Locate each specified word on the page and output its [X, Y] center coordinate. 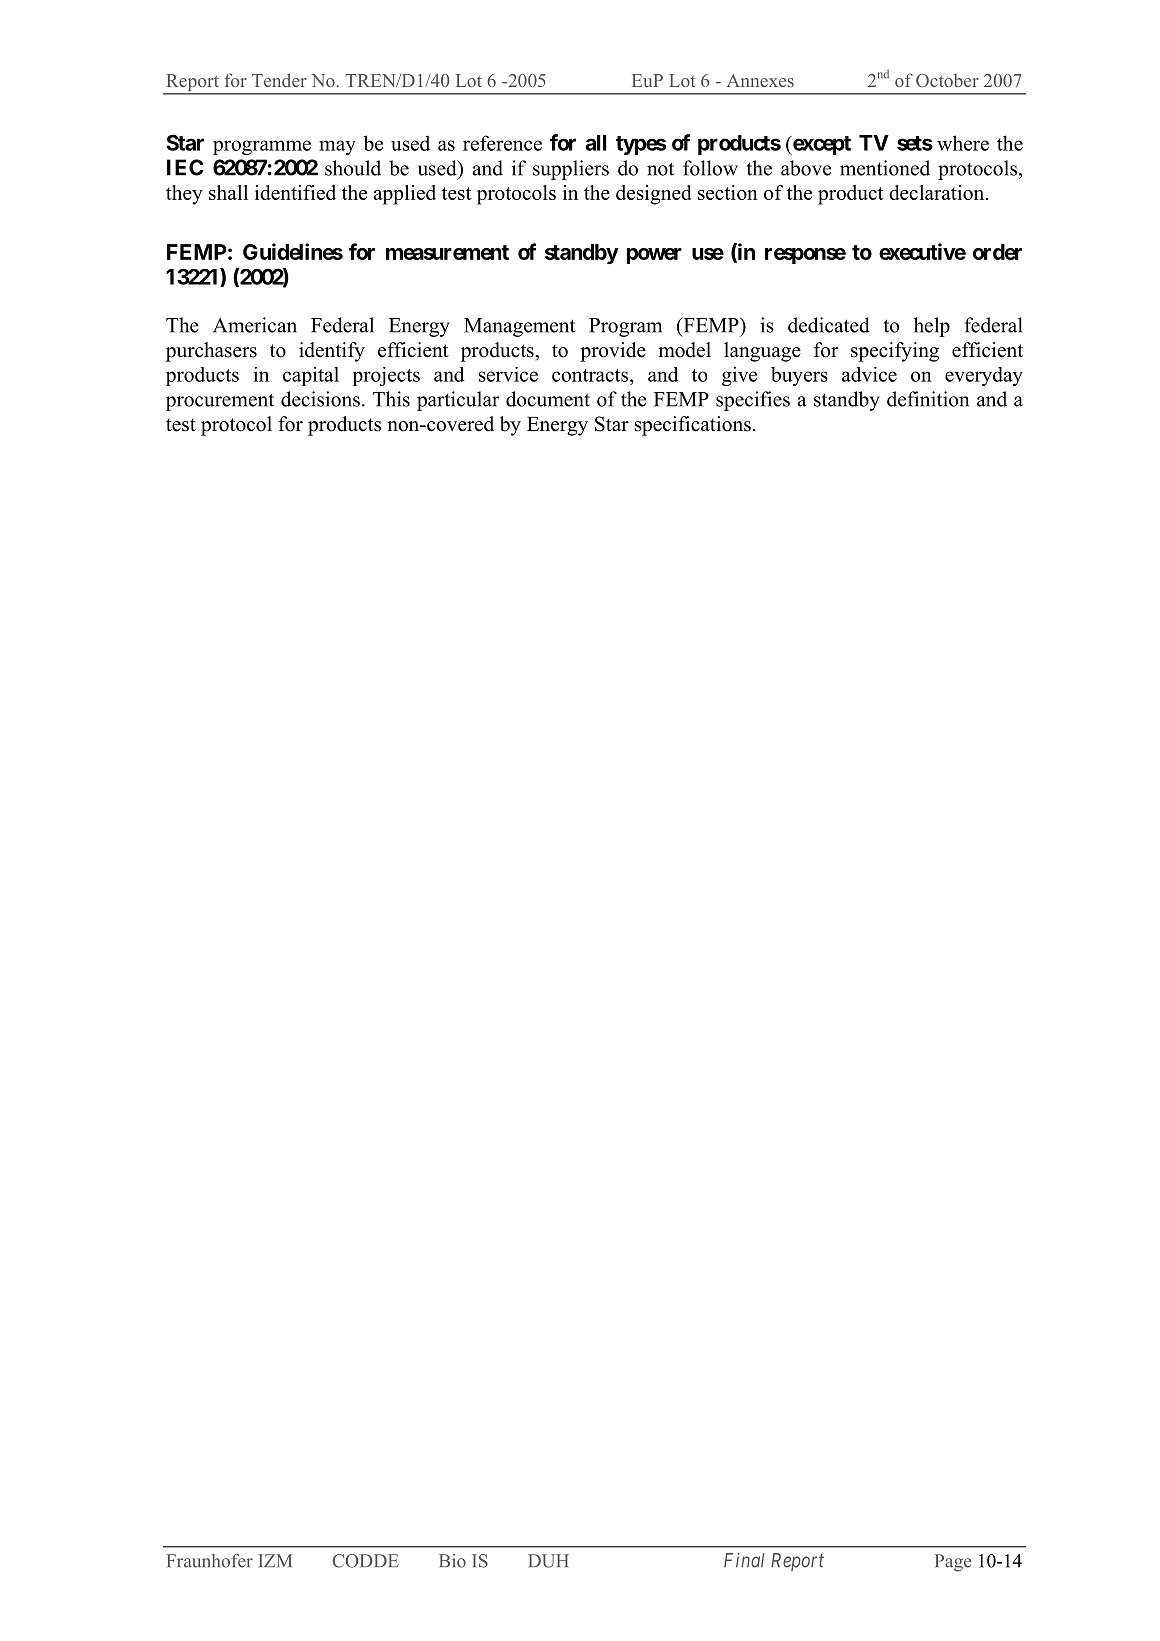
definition [928, 399]
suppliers [571, 170]
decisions [320, 399]
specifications [693, 426]
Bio [452, 1561]
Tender [279, 80]
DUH [548, 1561]
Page [953, 1563]
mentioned [885, 168]
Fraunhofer [209, 1561]
